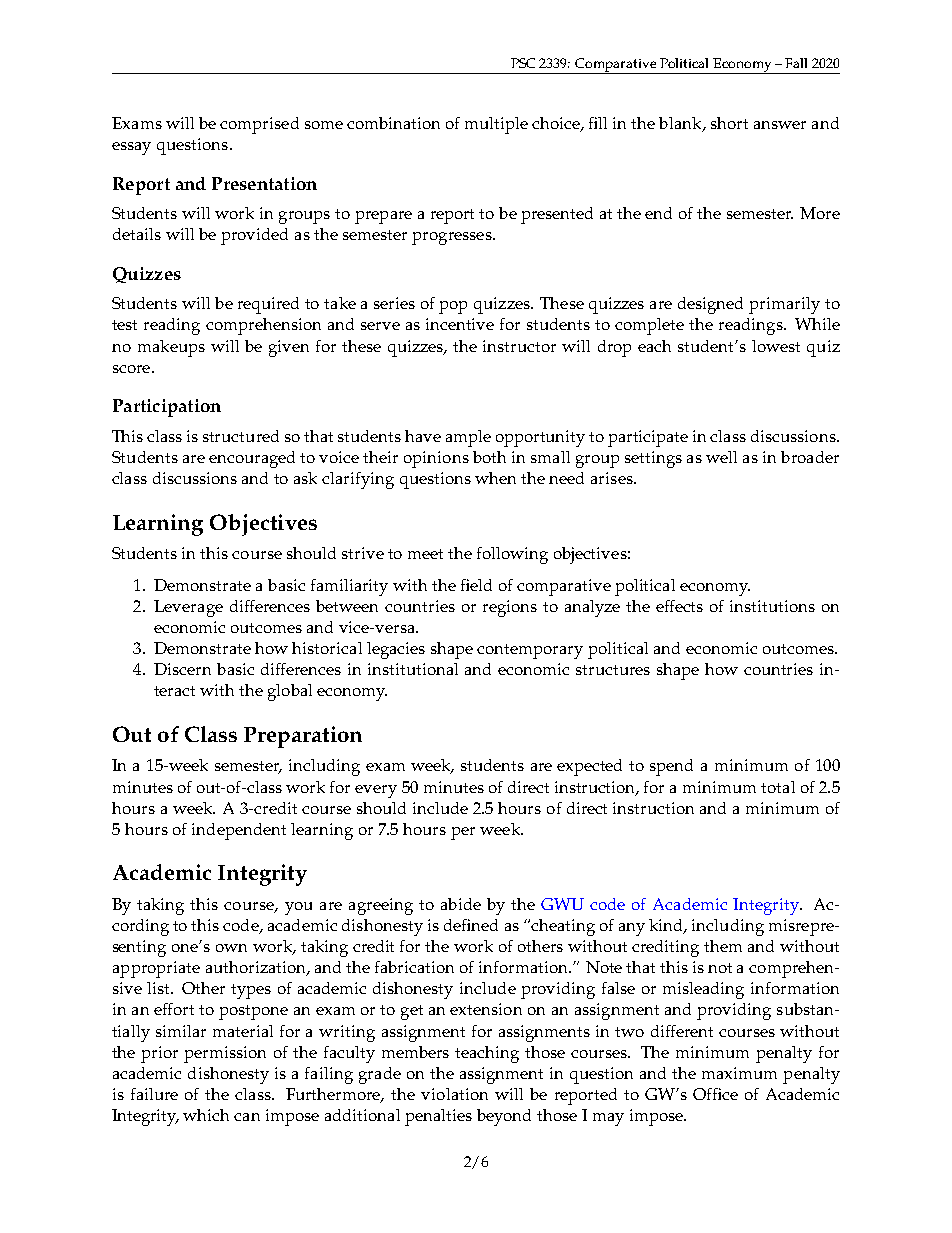  Describe the element at coordinates (778, 787) in the screenshot. I see `total` at that location.
